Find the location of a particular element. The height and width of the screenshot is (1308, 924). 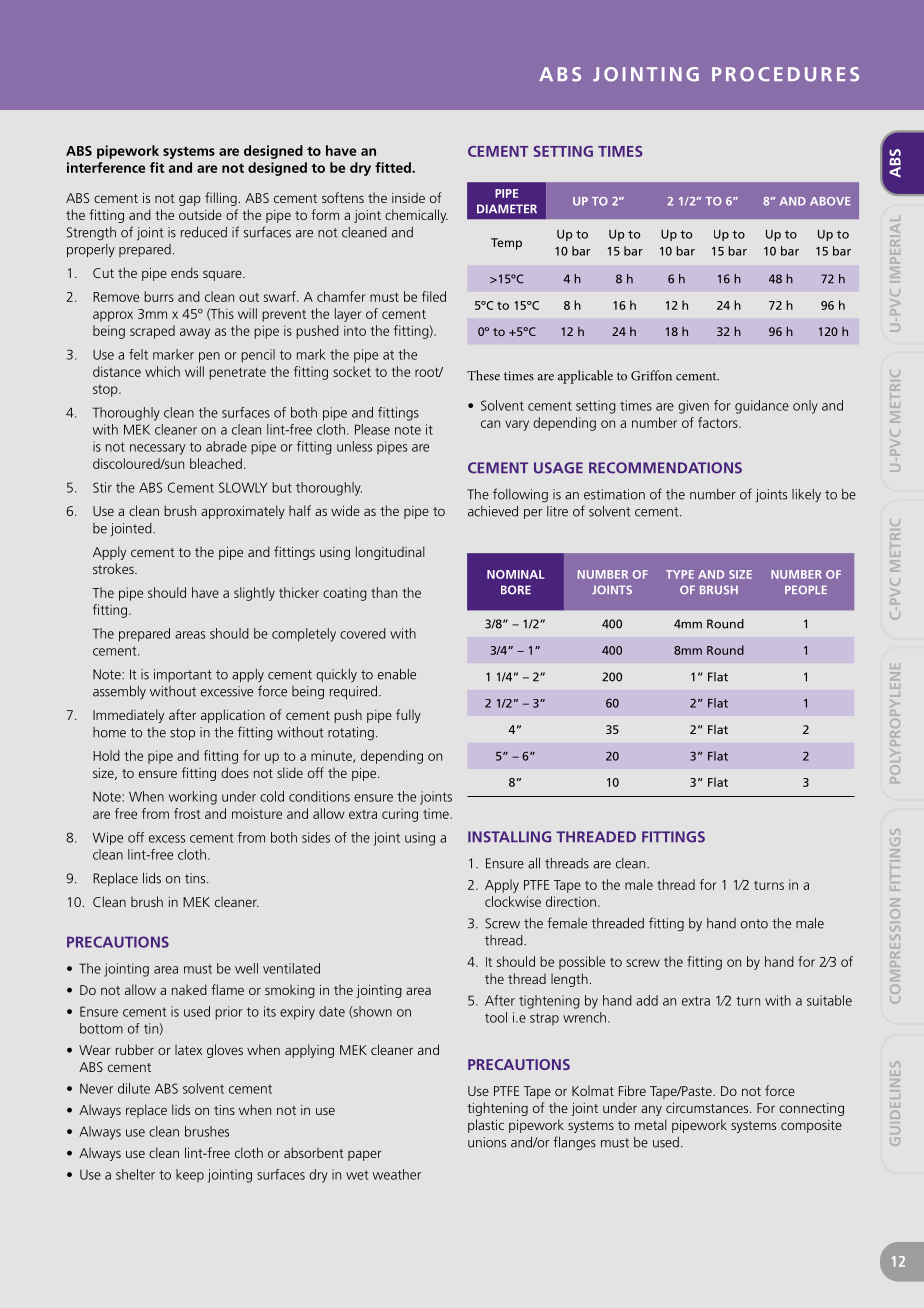

BORE is located at coordinates (516, 590).
